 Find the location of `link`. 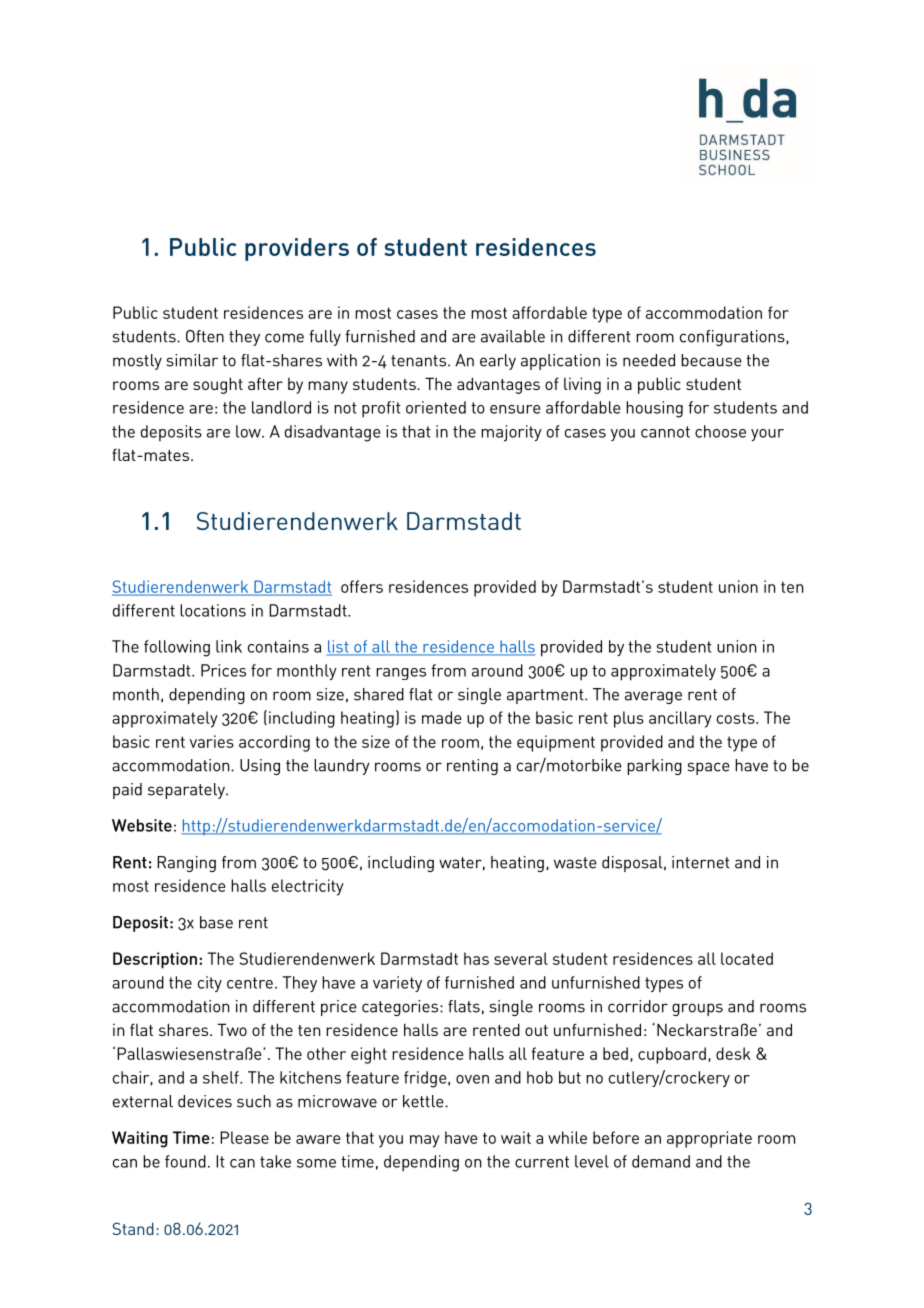

link is located at coordinates (229, 646).
